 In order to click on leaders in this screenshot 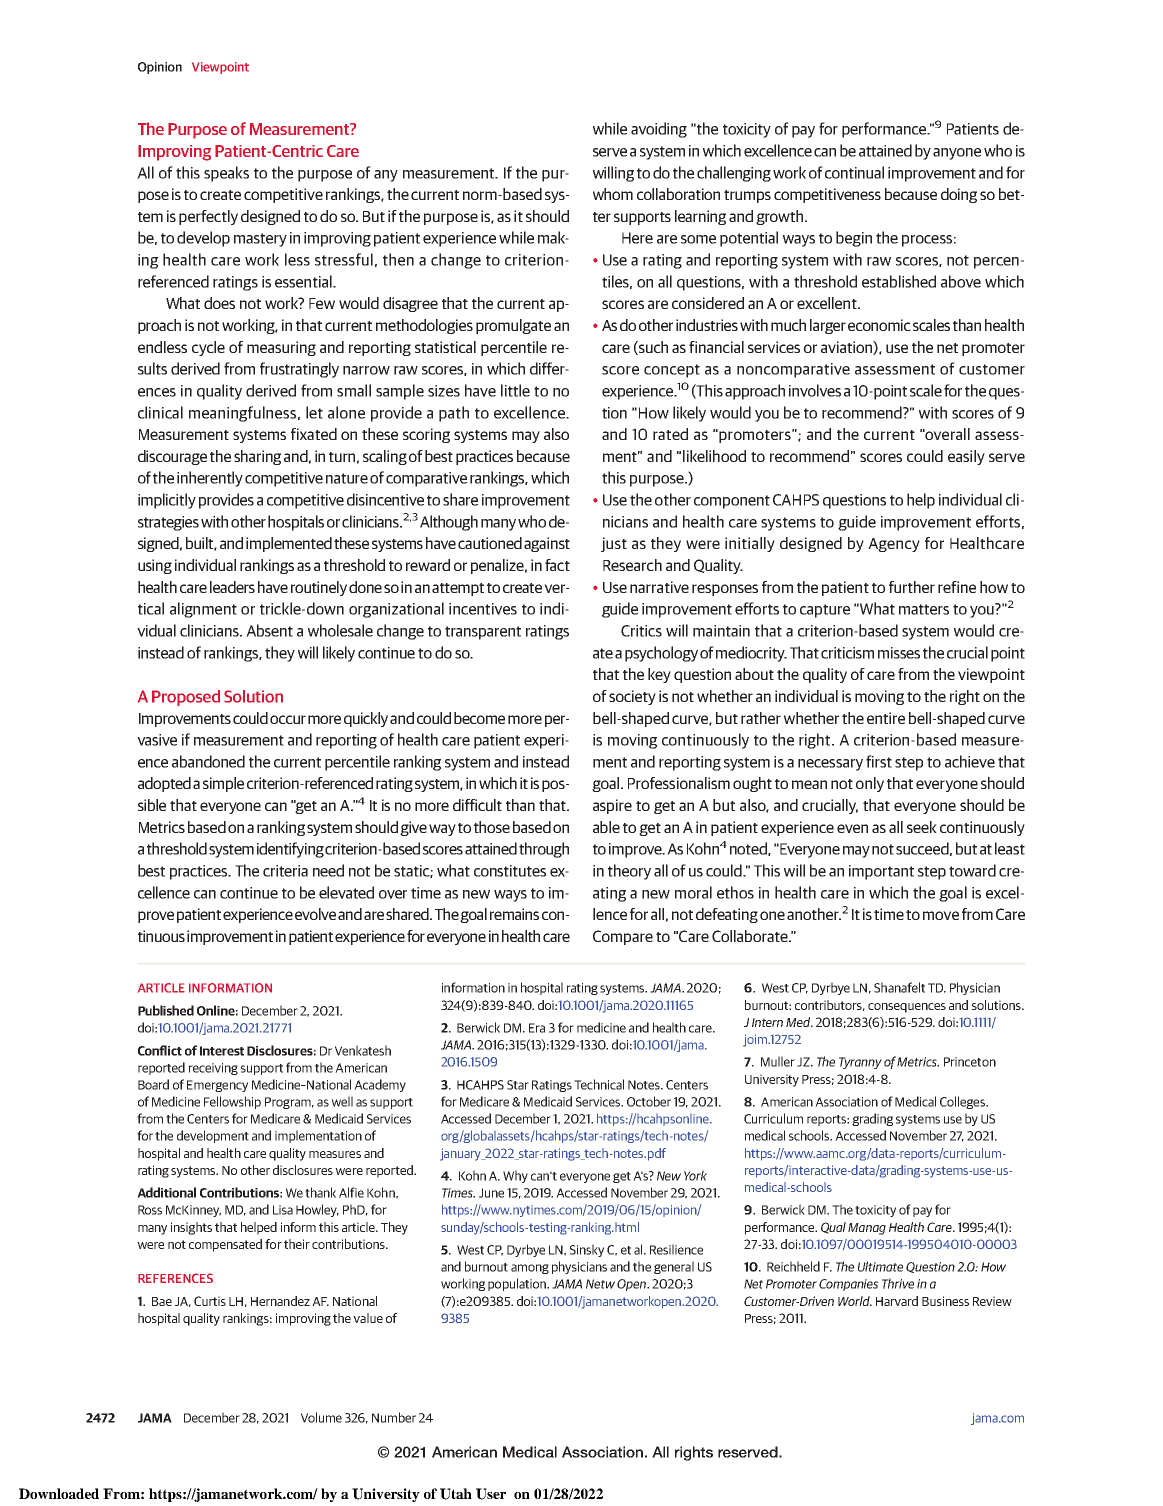, I will do `click(232, 587)`.
